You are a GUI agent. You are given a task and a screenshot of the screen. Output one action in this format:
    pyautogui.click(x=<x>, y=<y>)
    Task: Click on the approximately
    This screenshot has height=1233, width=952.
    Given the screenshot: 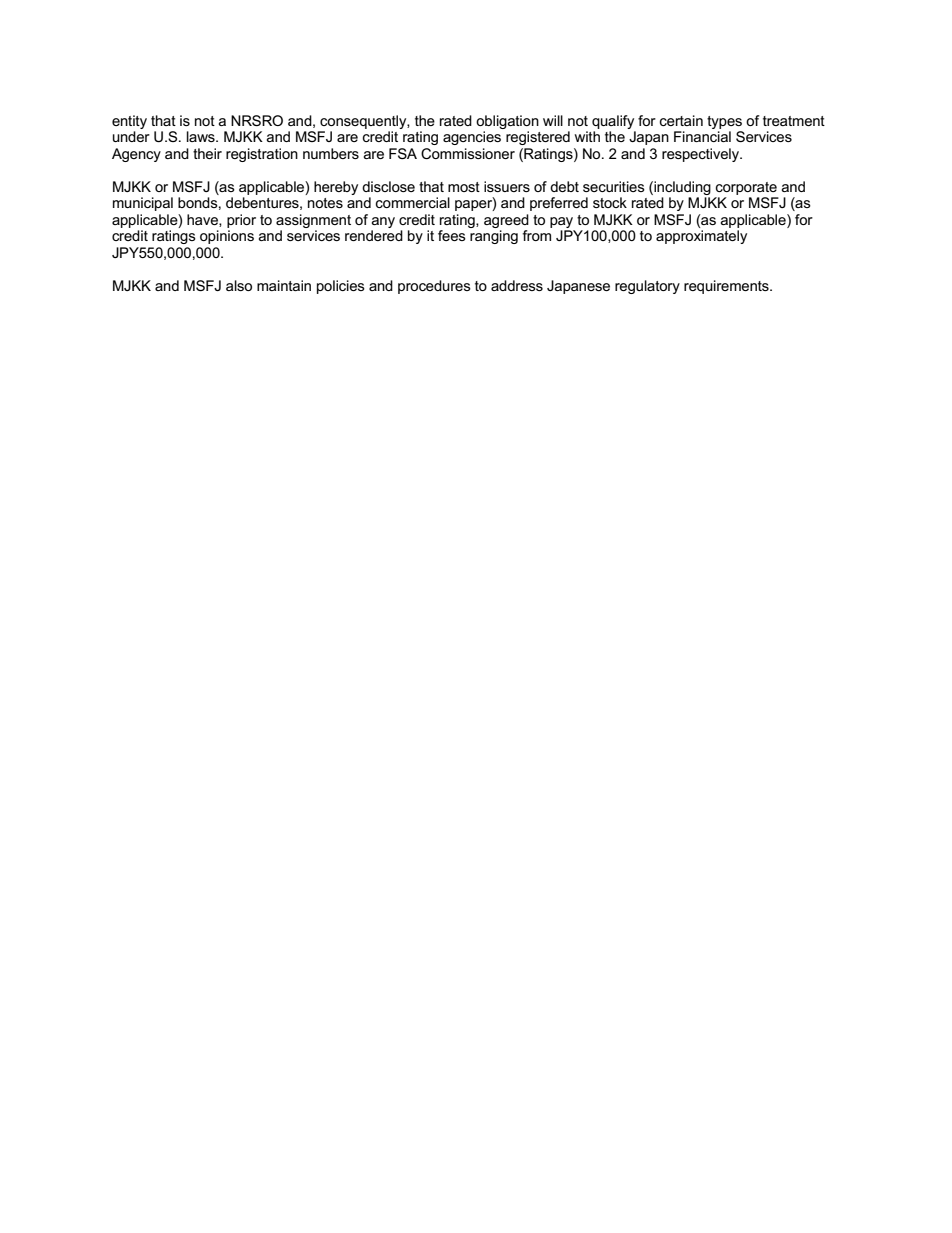 What is the action you would take?
    pyautogui.click(x=701, y=237)
